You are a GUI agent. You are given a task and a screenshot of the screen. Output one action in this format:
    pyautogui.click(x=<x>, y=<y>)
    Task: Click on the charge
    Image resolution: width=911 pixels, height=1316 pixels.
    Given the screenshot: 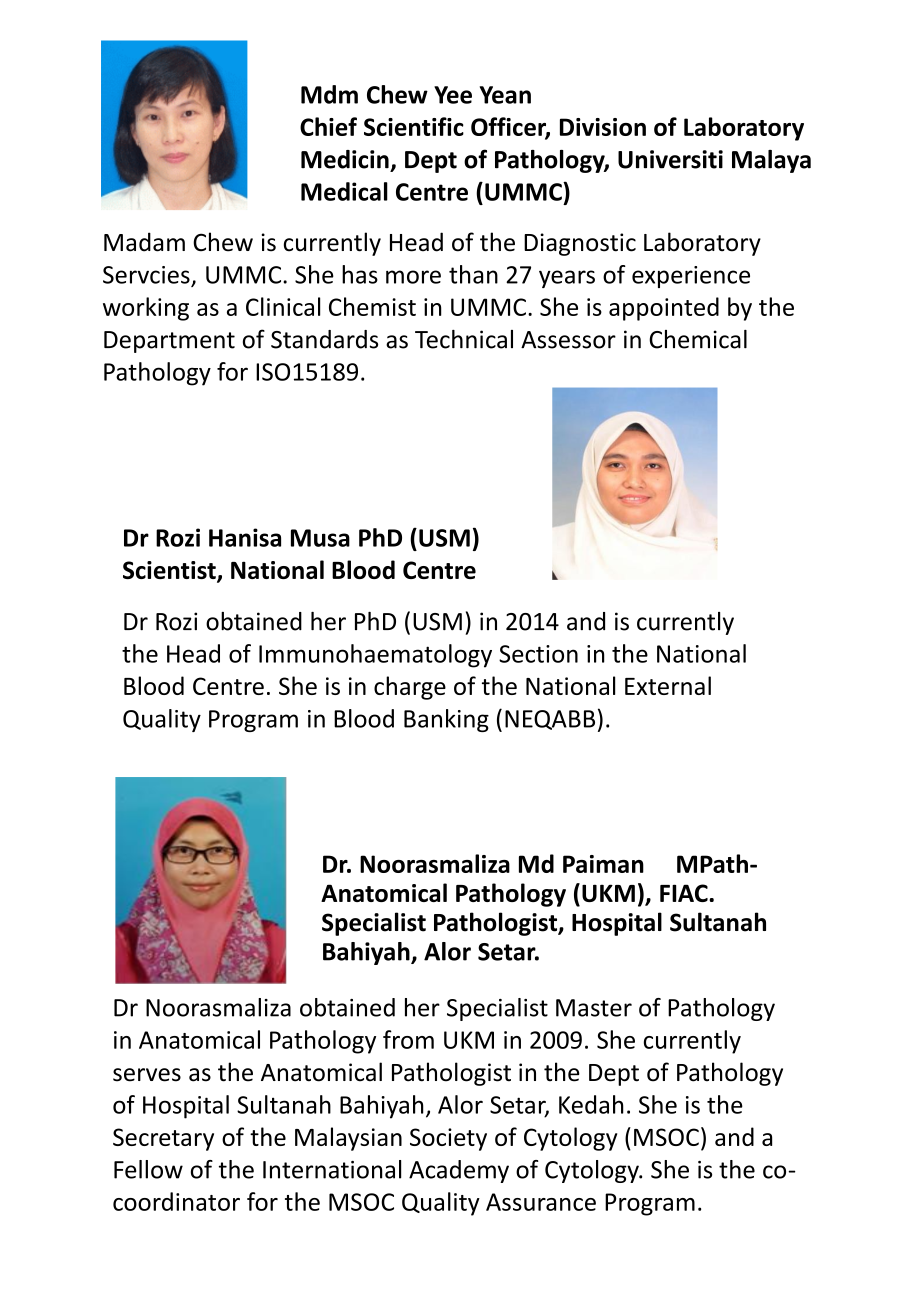 What is the action you would take?
    pyautogui.click(x=410, y=688)
